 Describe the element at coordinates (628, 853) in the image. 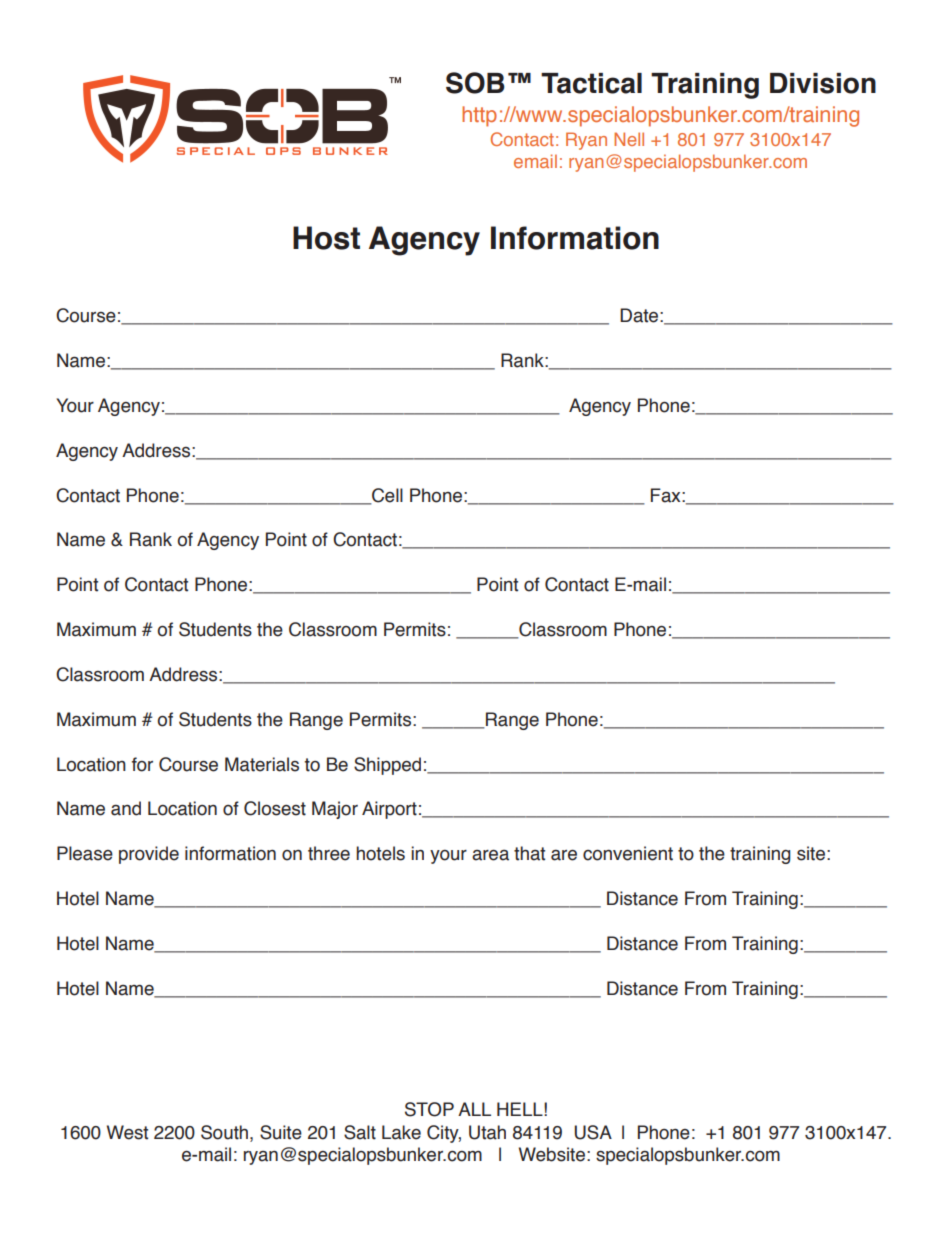

I see `convenient` at that location.
